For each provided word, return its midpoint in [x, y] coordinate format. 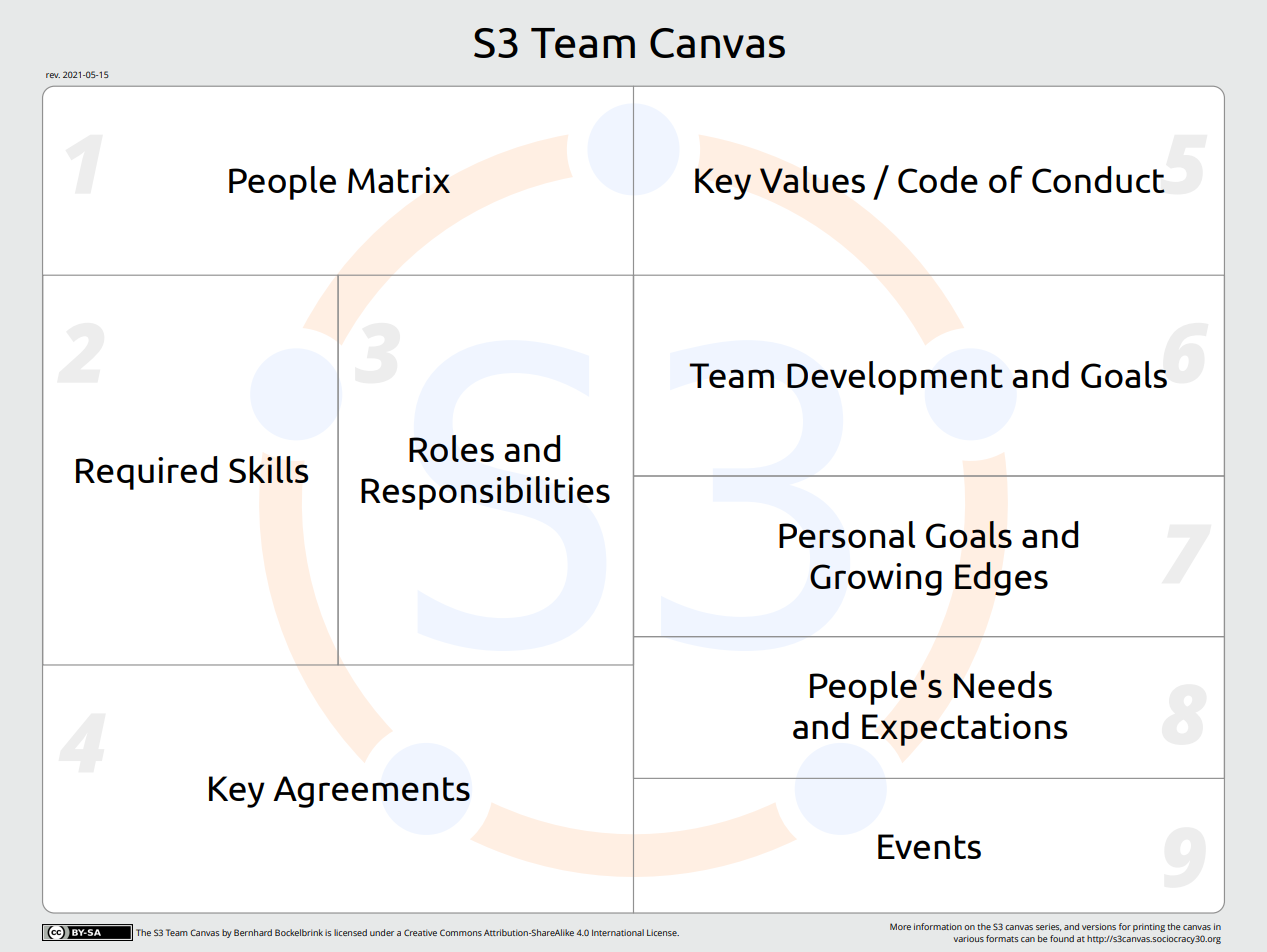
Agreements [371, 792]
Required [146, 473]
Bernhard [253, 932]
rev [53, 75]
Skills [269, 469]
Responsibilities [485, 493]
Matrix [399, 180]
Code [938, 179]
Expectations [965, 729]
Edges [1001, 579]
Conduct [1098, 179]
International [618, 932]
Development [895, 378]
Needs [1003, 684]
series [1049, 927]
